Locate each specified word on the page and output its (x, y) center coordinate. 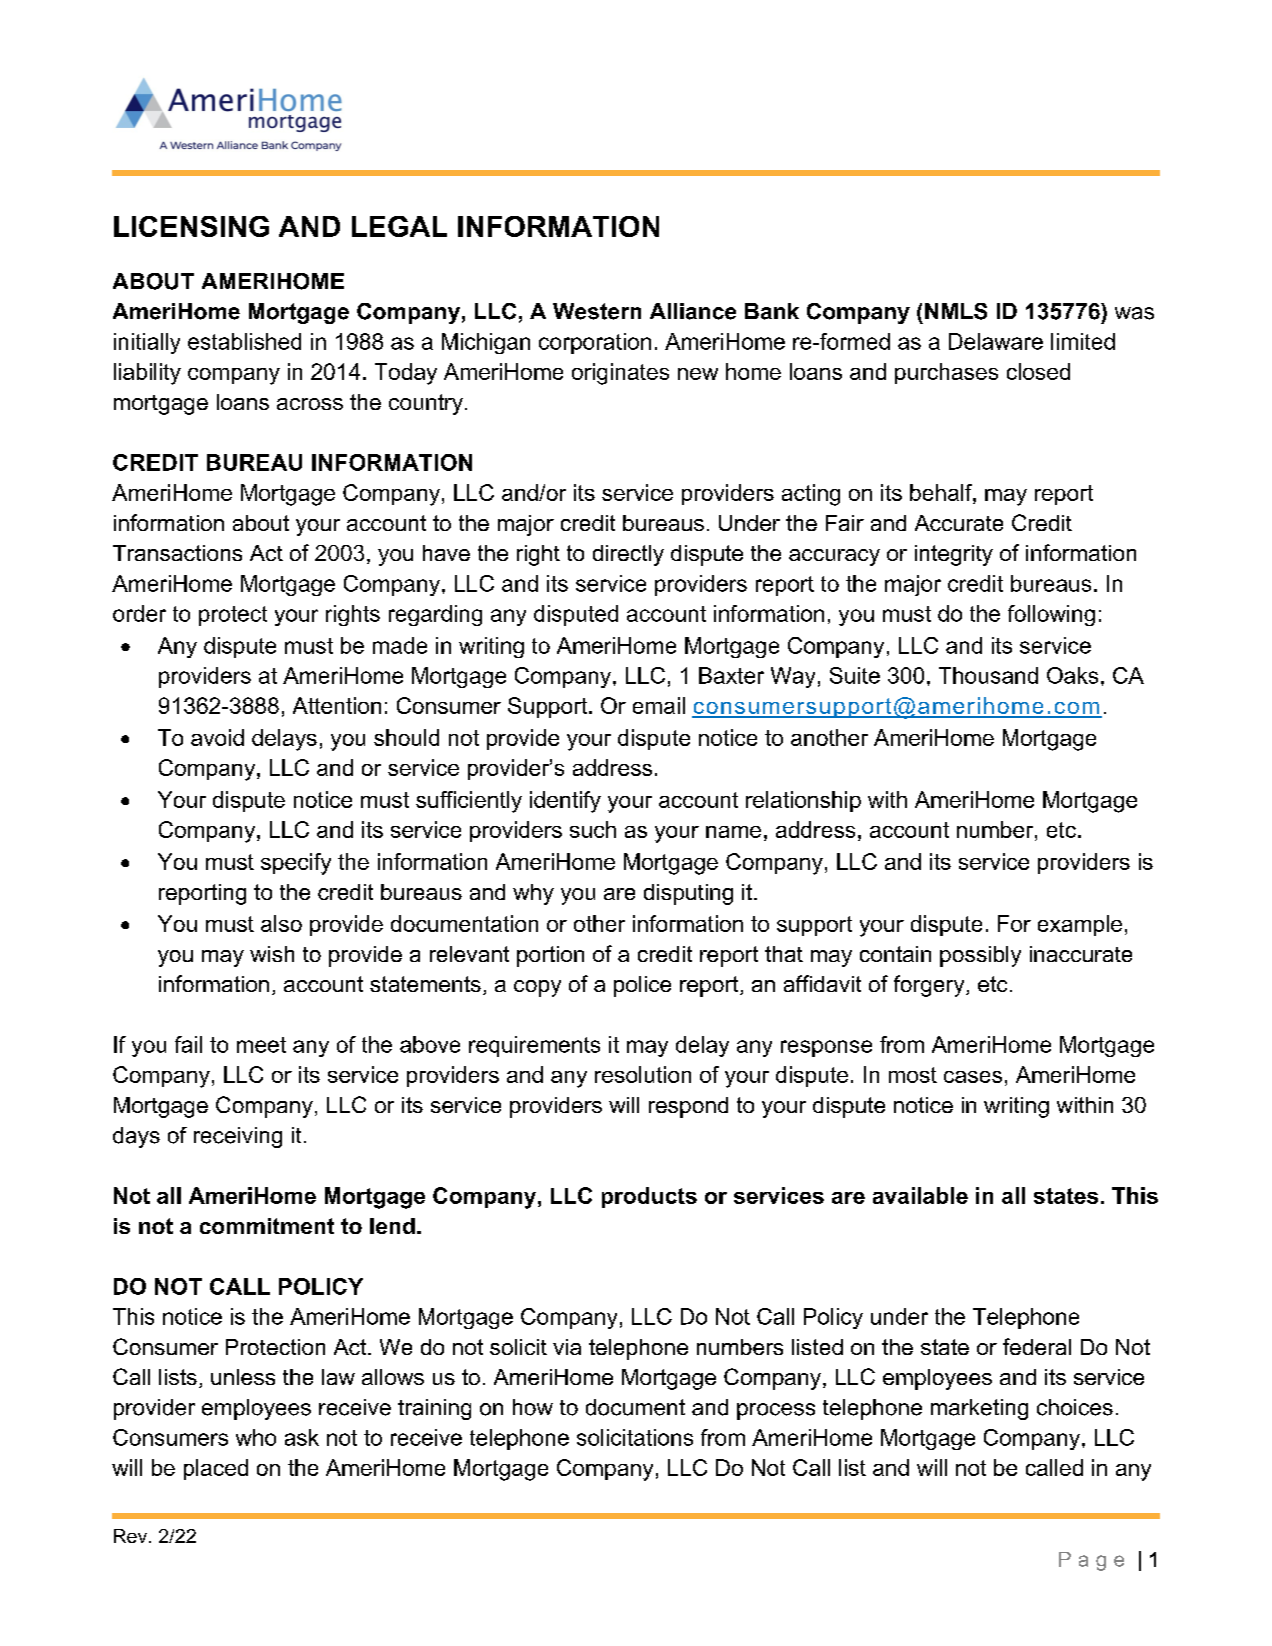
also (281, 923)
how (533, 1407)
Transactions (177, 553)
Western (597, 311)
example (1080, 925)
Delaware (996, 341)
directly (628, 555)
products (649, 1197)
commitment (267, 1226)
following (1051, 615)
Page (1091, 1561)
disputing (688, 894)
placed (216, 1469)
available (920, 1195)
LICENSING (191, 226)
